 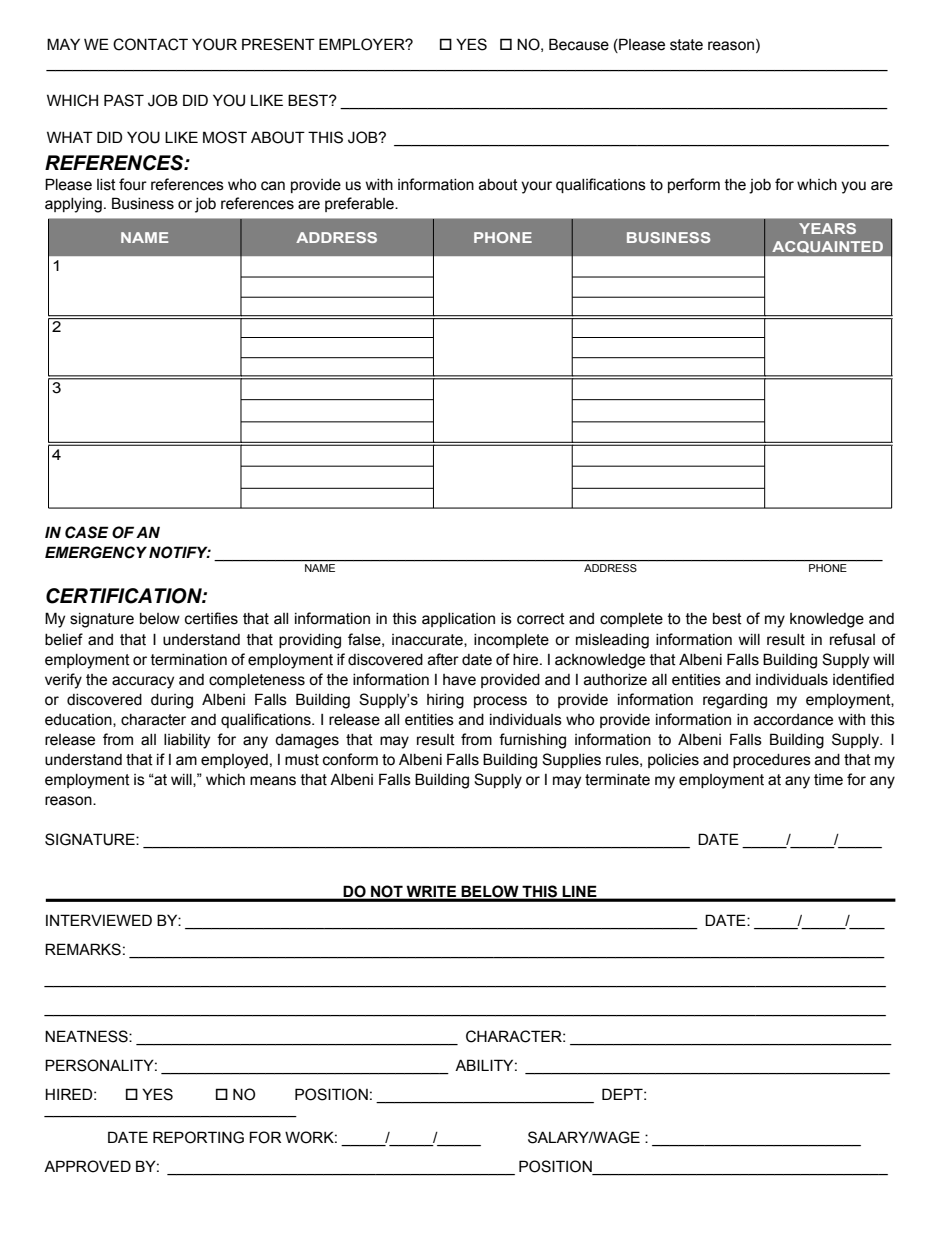 I want to click on preferable, so click(x=360, y=204).
